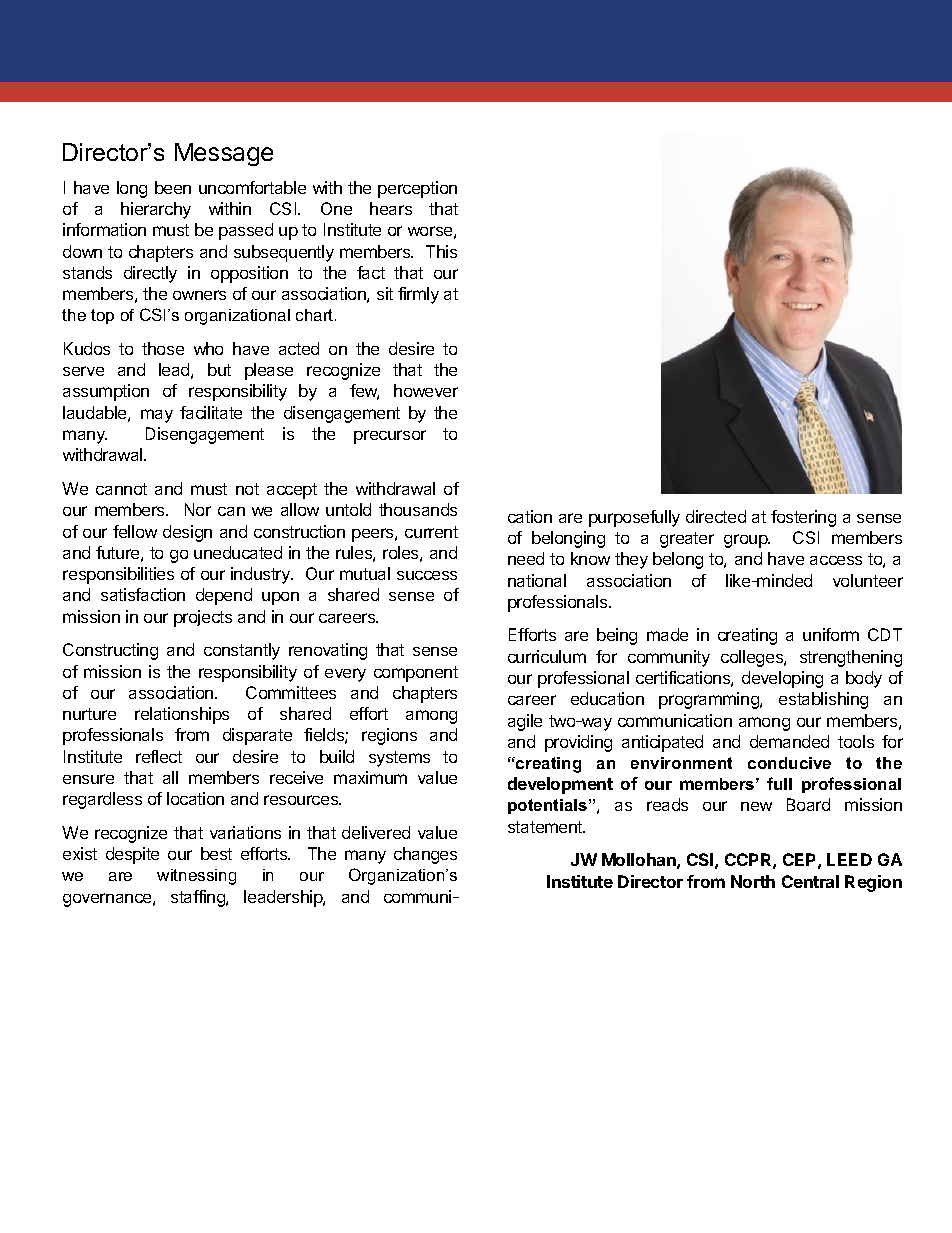 This screenshot has height=1233, width=952. What do you see at coordinates (525, 722) in the screenshot?
I see `agile` at bounding box center [525, 722].
